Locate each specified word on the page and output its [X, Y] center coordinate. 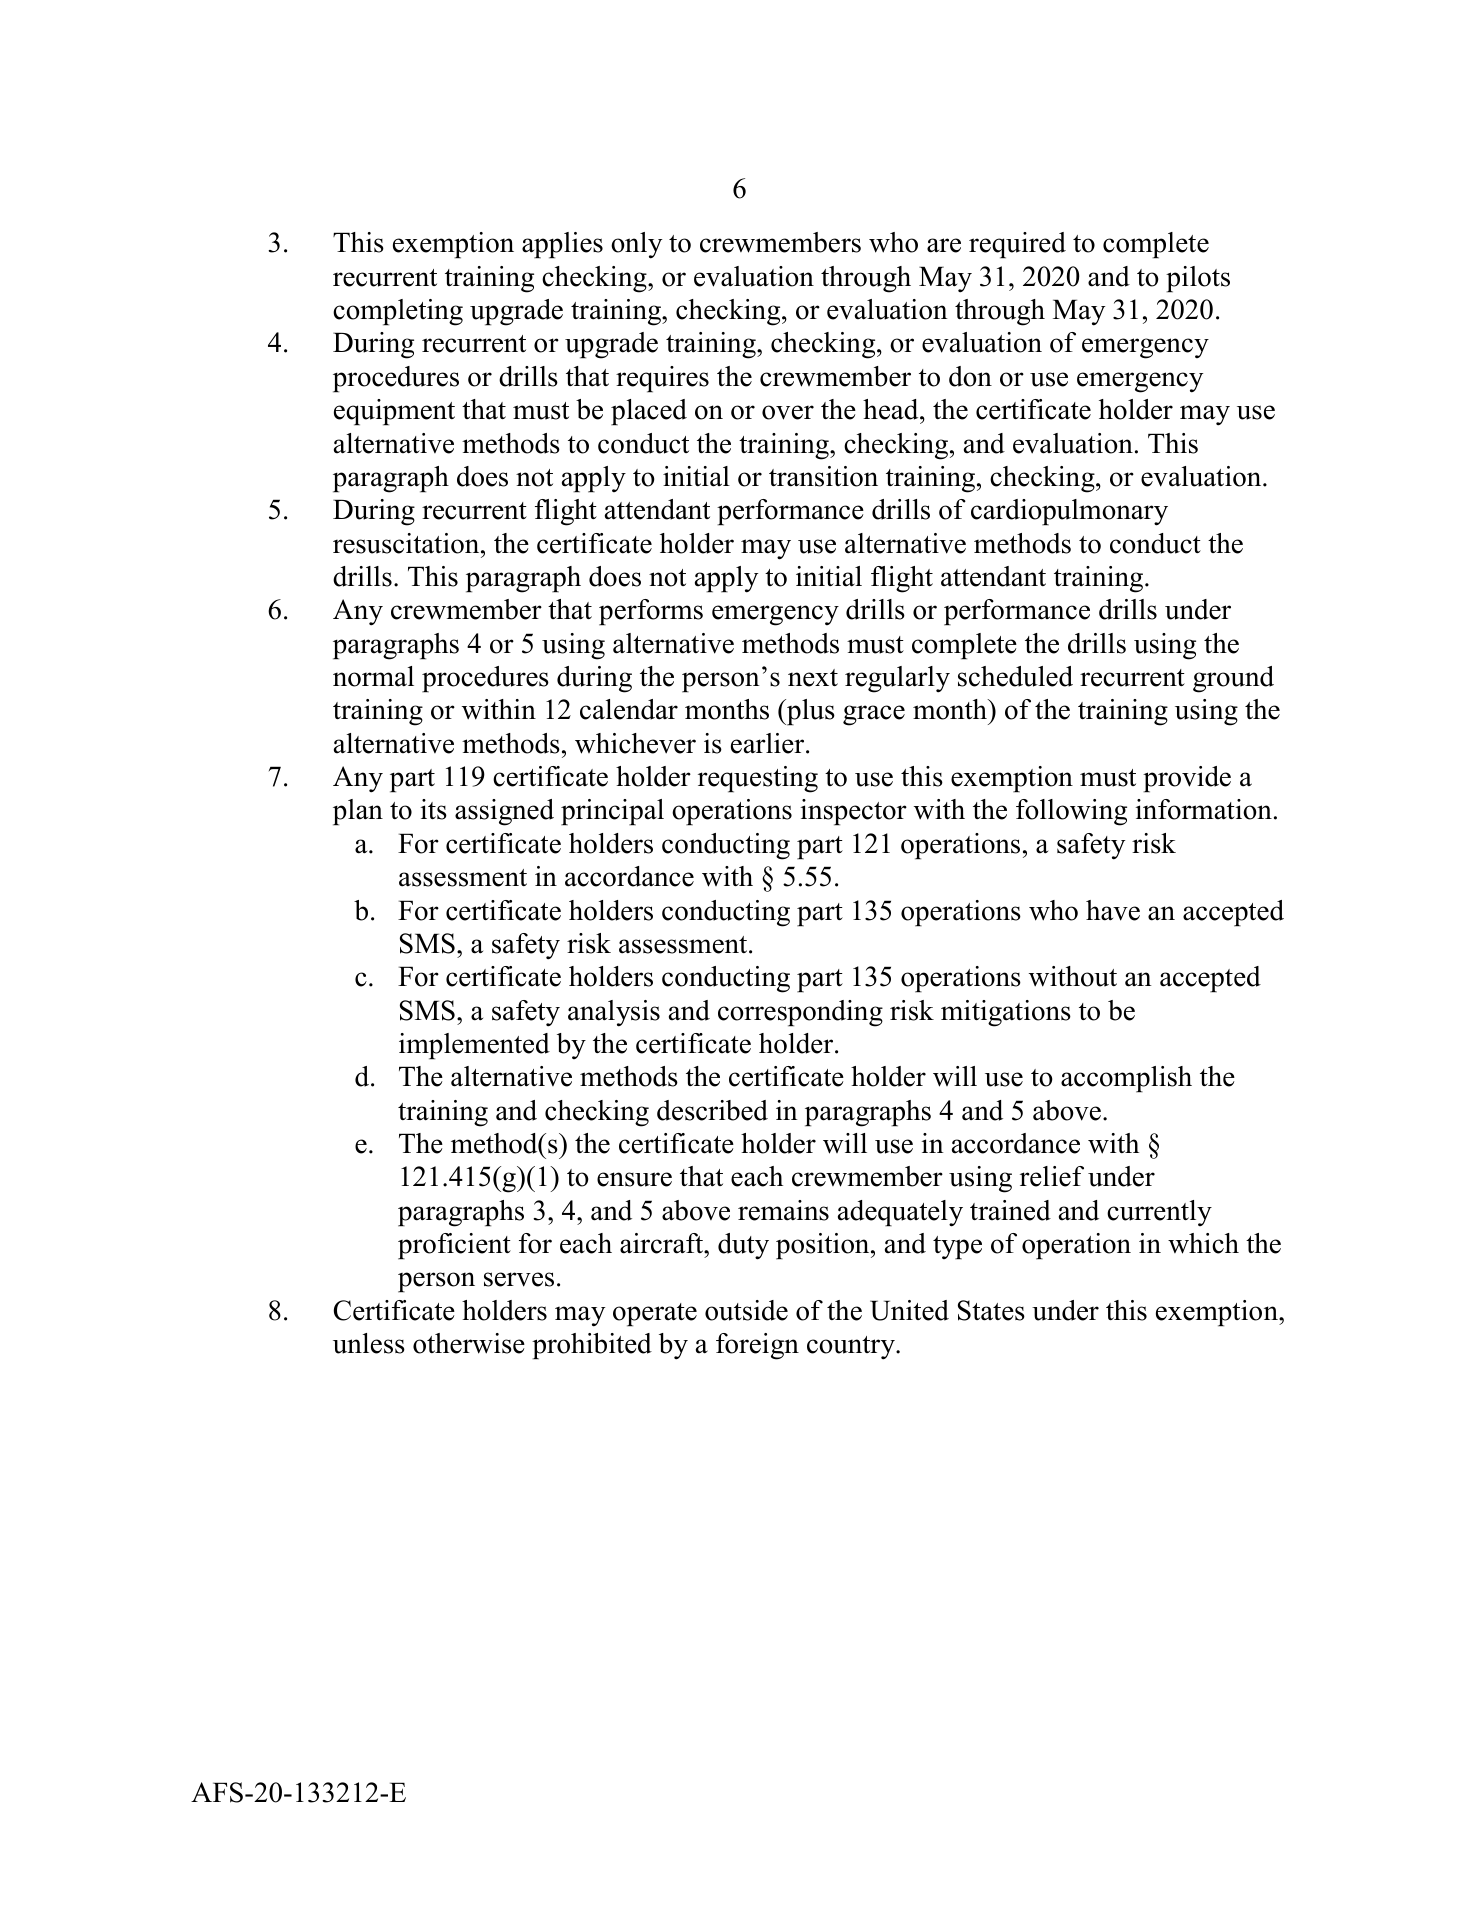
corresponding [800, 1013]
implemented [474, 1046]
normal [373, 676]
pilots [1198, 279]
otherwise [469, 1343]
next [813, 678]
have [1113, 910]
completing [398, 312]
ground [1233, 679]
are [944, 245]
